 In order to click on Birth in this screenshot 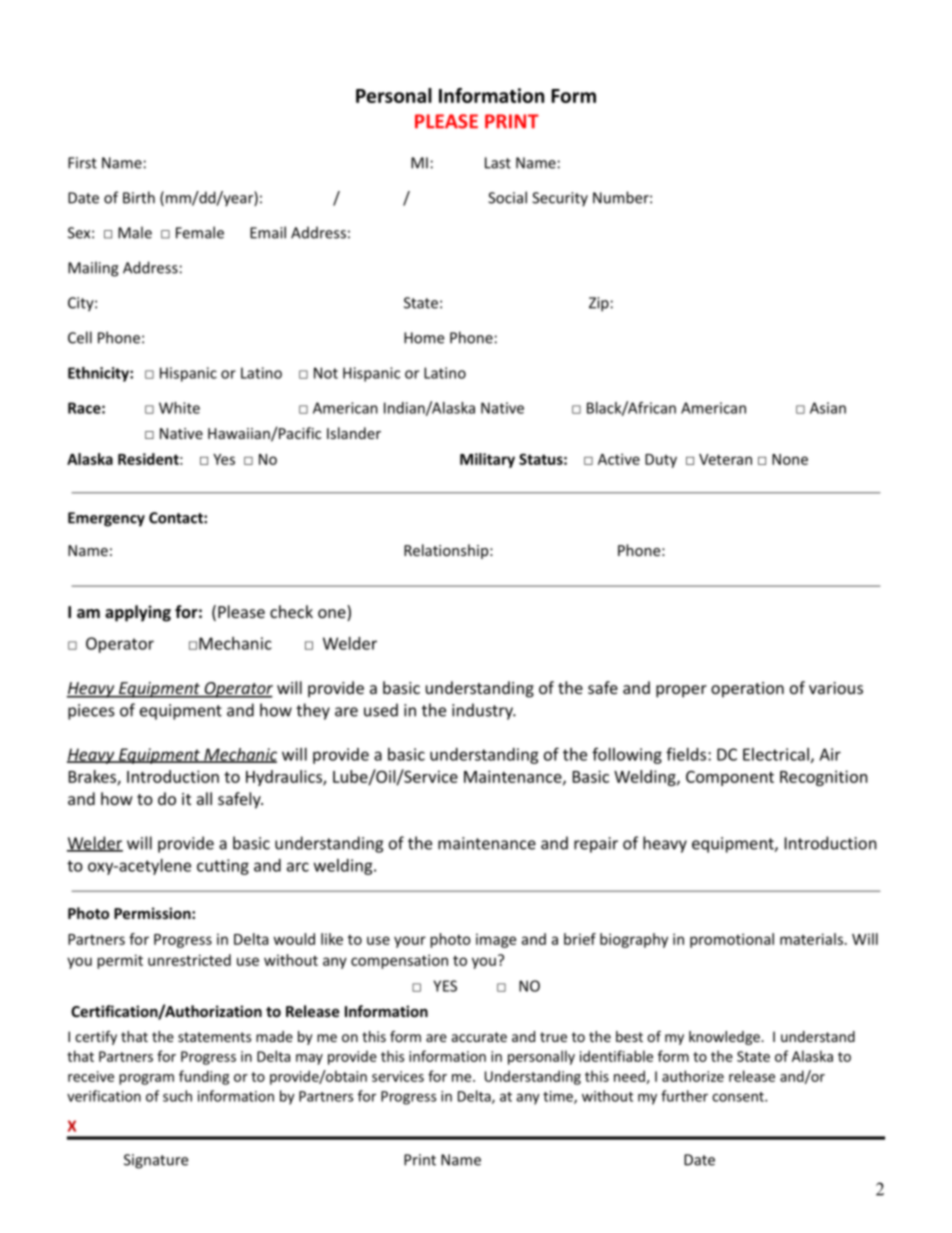, I will do `click(139, 197)`.
